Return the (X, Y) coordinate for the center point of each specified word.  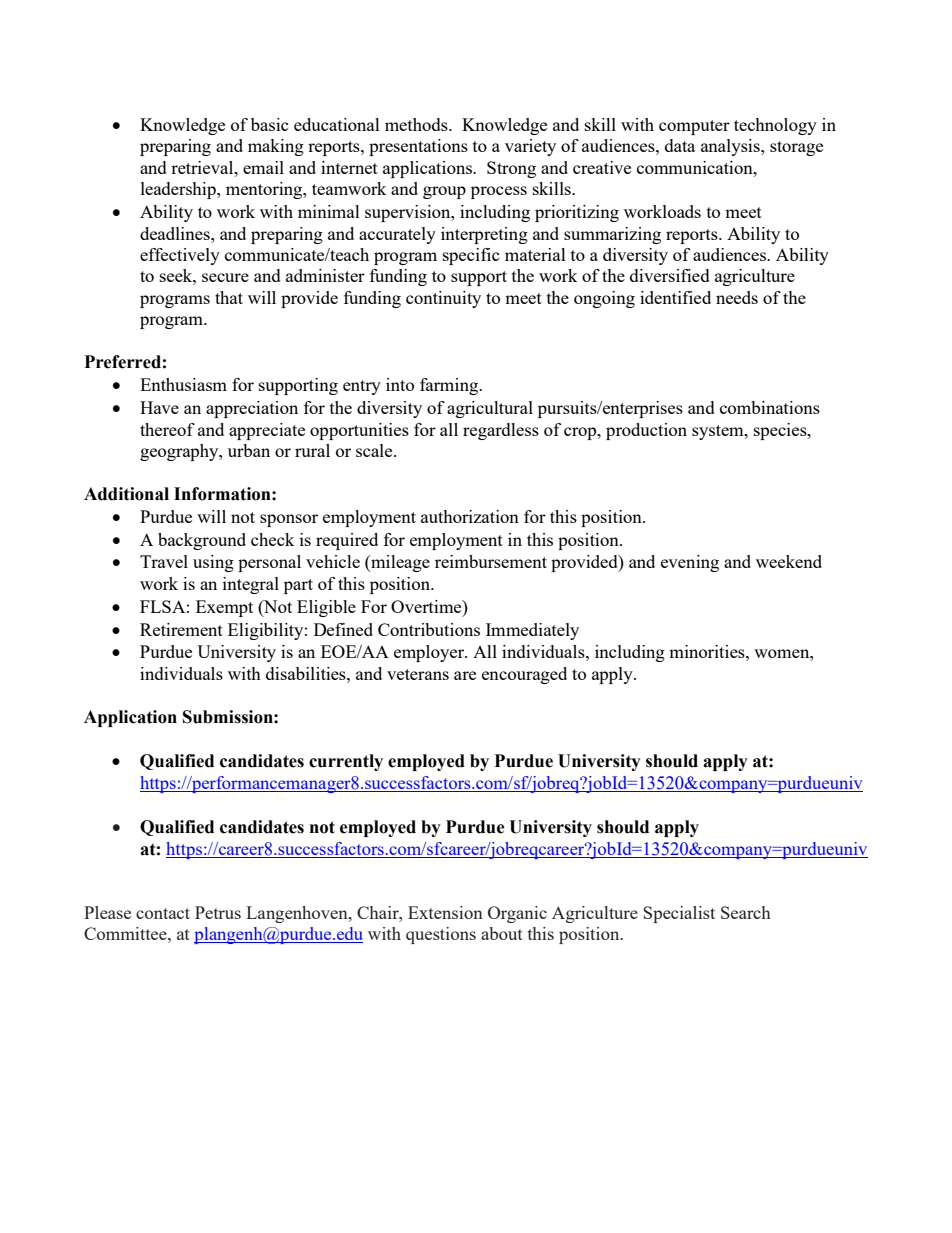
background (202, 541)
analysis (731, 147)
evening (690, 563)
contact (163, 913)
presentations (418, 147)
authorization (470, 516)
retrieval (203, 167)
